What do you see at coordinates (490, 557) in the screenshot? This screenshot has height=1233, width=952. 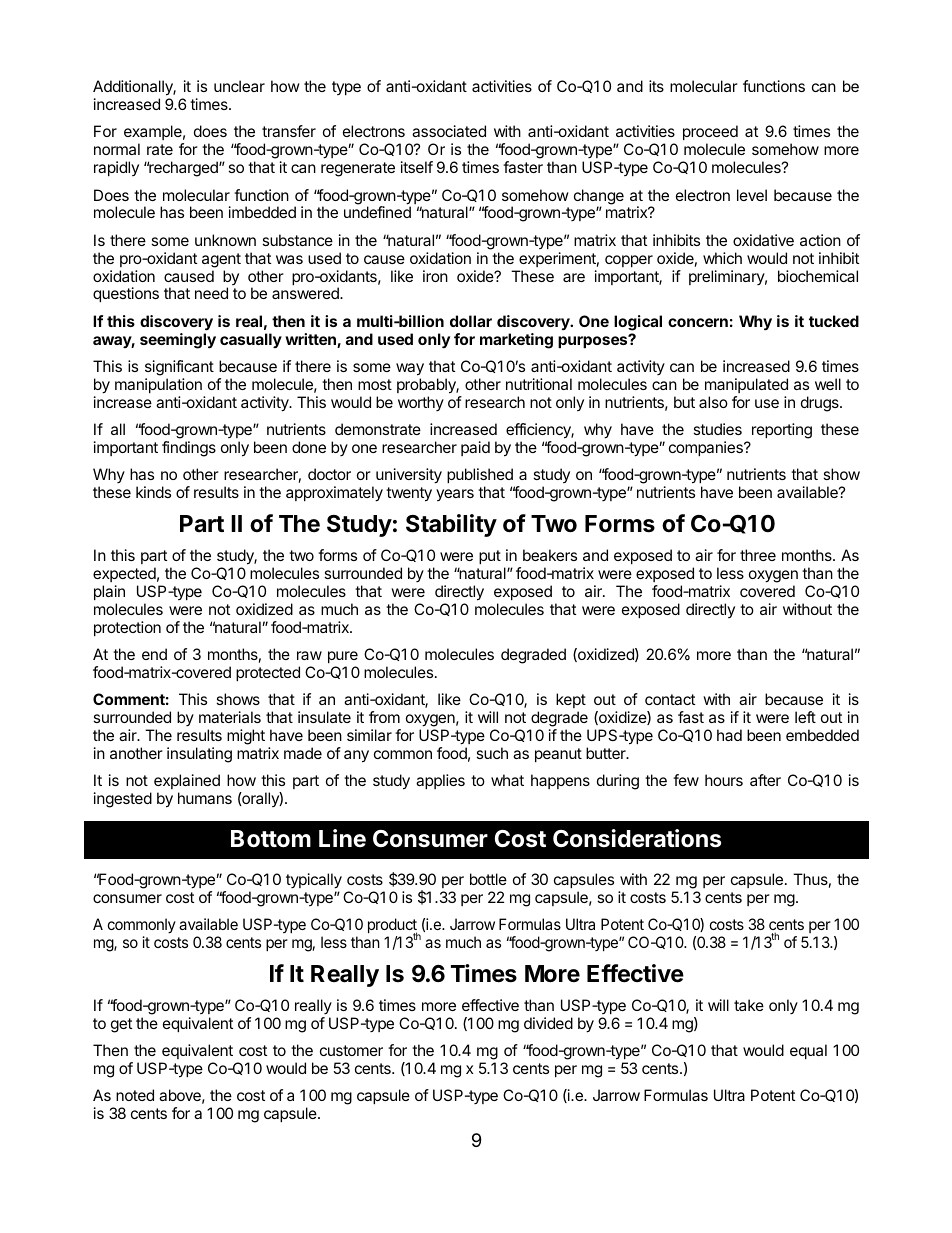 I see `put` at bounding box center [490, 557].
